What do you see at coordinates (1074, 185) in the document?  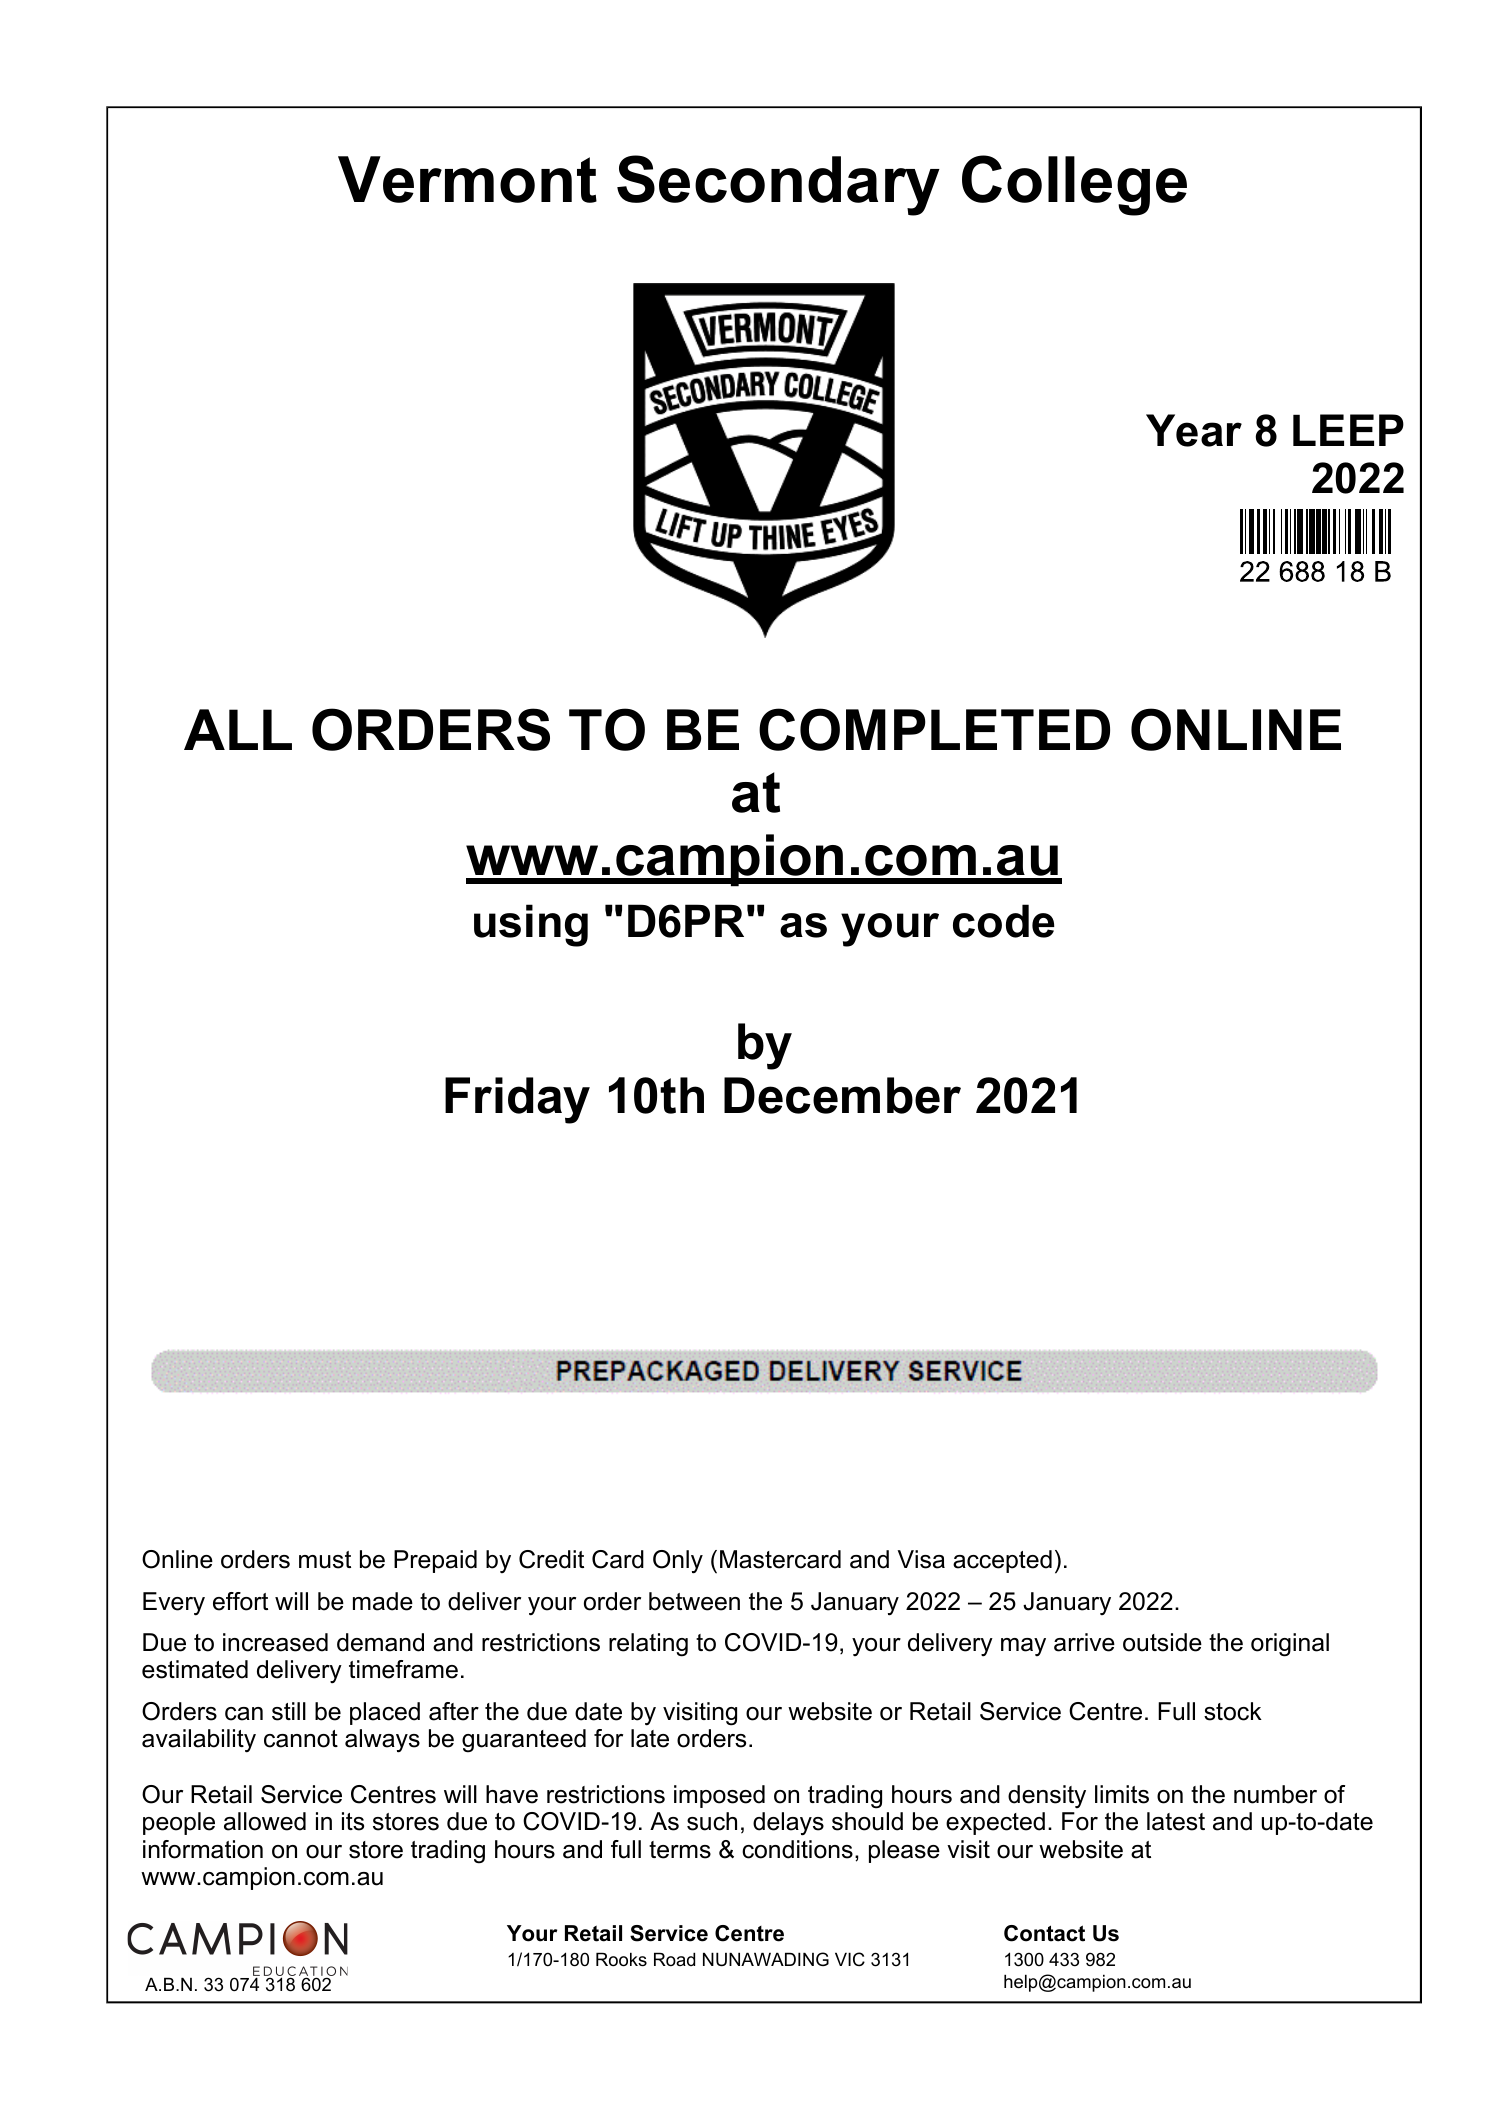 I see `College` at bounding box center [1074, 185].
